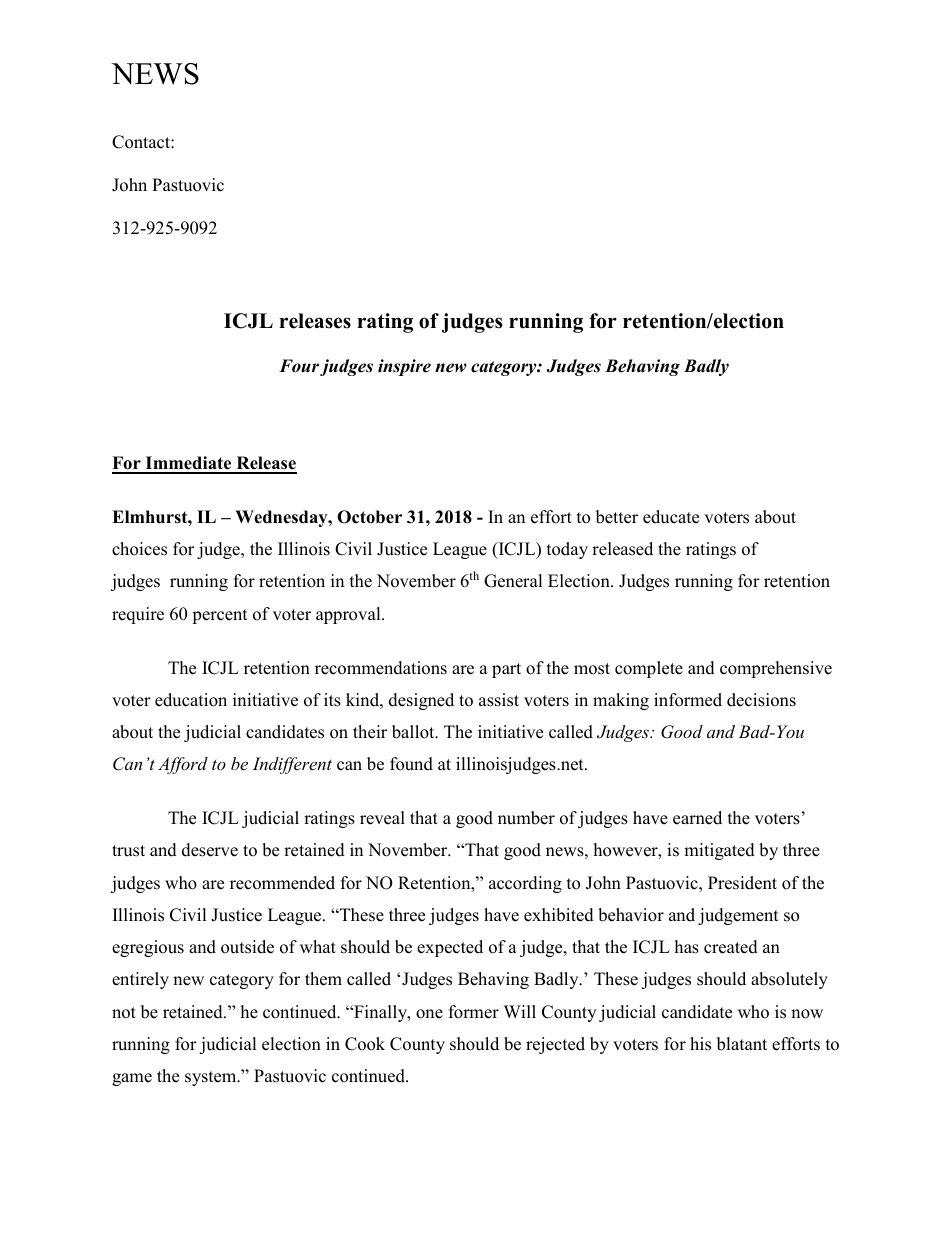  What do you see at coordinates (761, 700) in the page?
I see `decisions` at bounding box center [761, 700].
